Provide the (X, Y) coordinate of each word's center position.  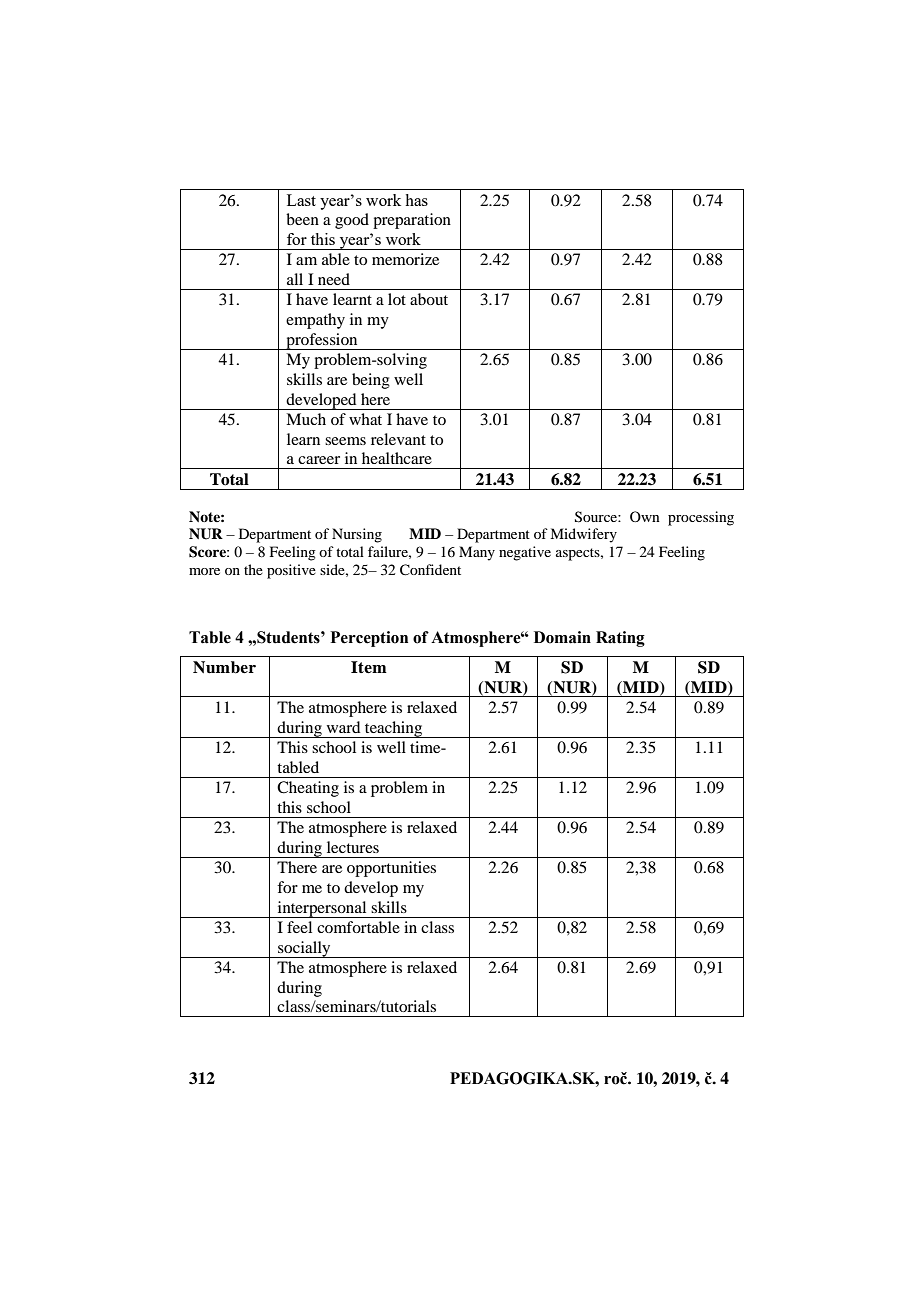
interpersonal (322, 909)
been (302, 219)
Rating (620, 639)
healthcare (397, 458)
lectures (353, 847)
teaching (394, 729)
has (416, 200)
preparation (412, 221)
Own (645, 516)
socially (304, 949)
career (319, 460)
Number (224, 667)
